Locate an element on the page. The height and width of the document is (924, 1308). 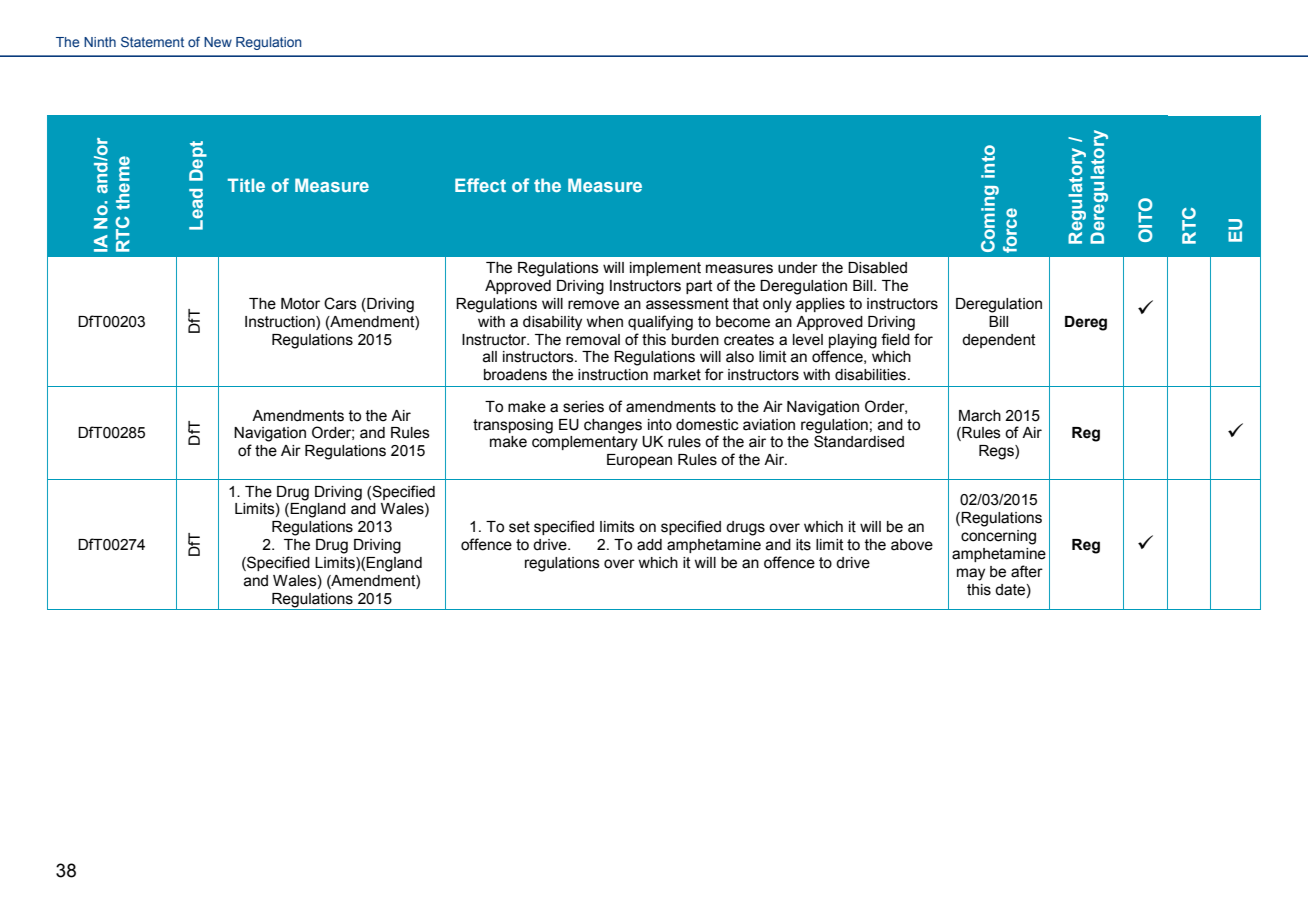
set is located at coordinates (519, 527).
